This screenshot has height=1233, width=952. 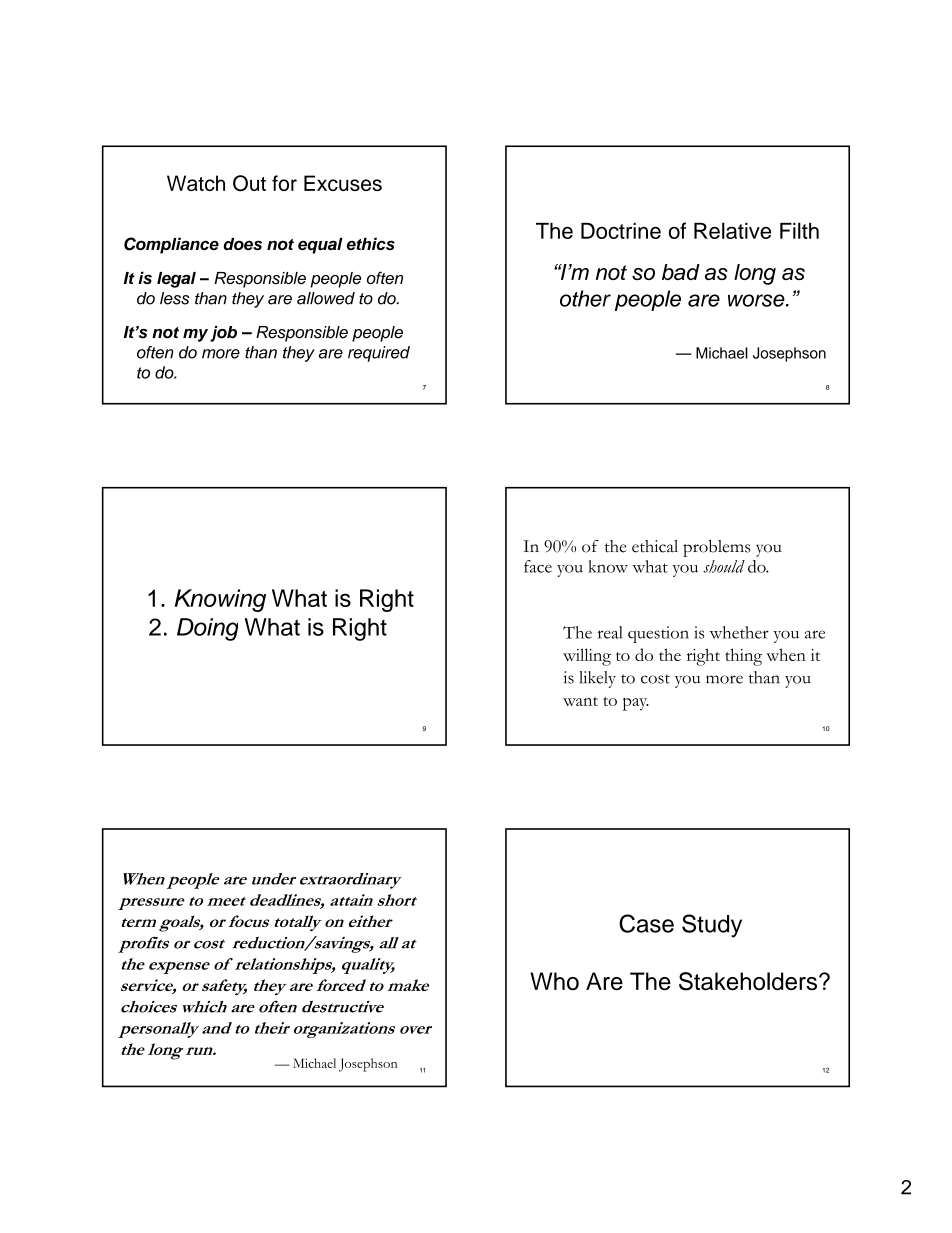 What do you see at coordinates (724, 566) in the screenshot?
I see `should` at bounding box center [724, 566].
